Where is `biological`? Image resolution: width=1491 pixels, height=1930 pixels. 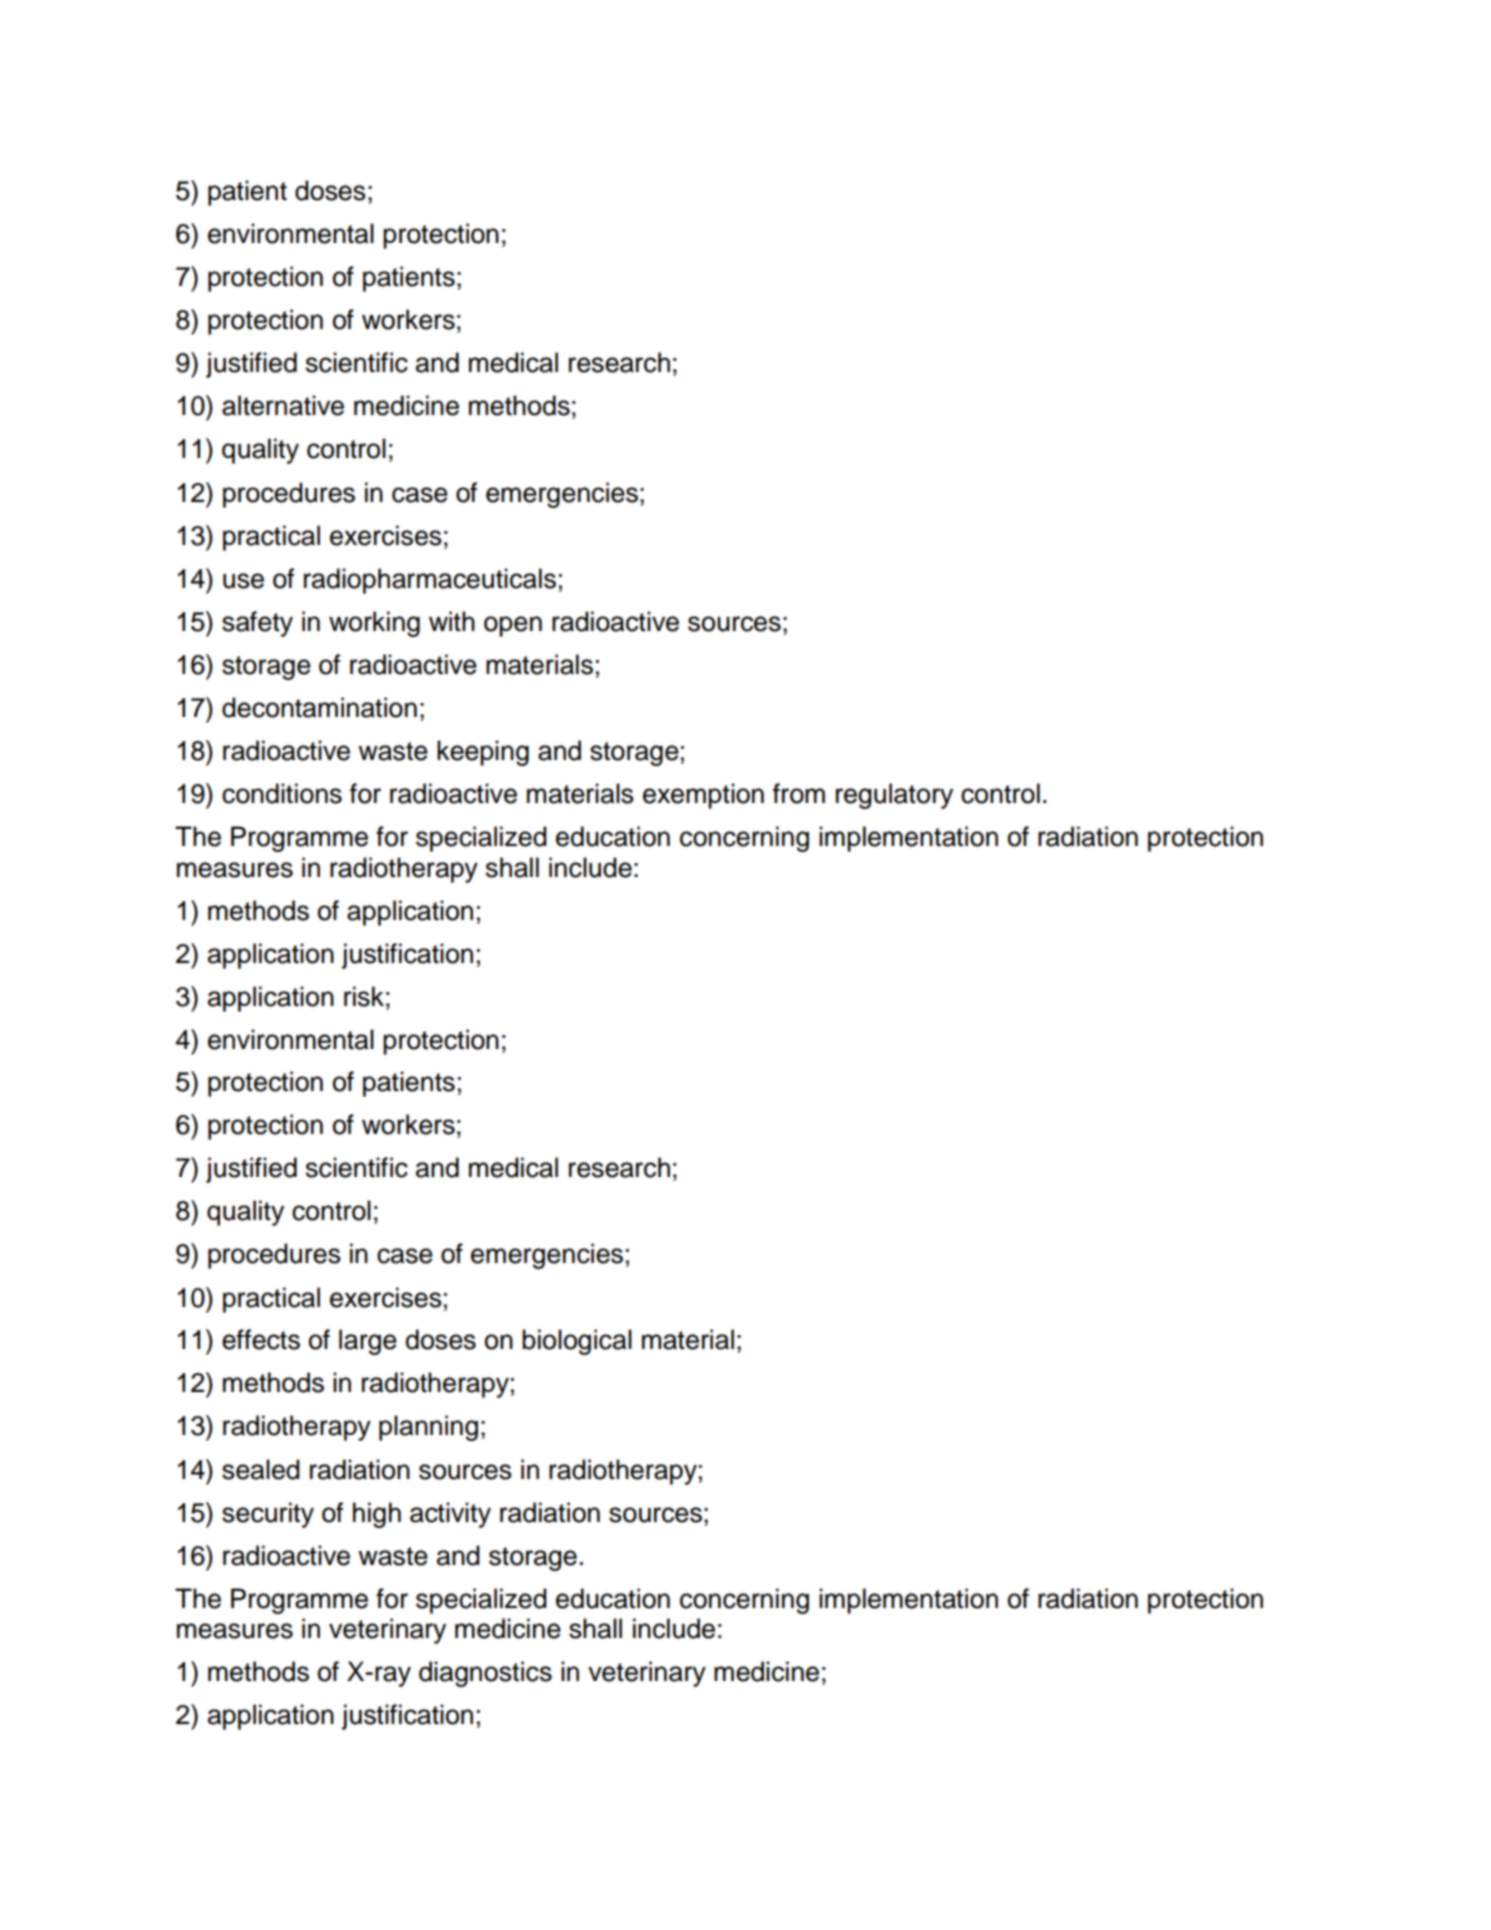
biological is located at coordinates (577, 1342).
